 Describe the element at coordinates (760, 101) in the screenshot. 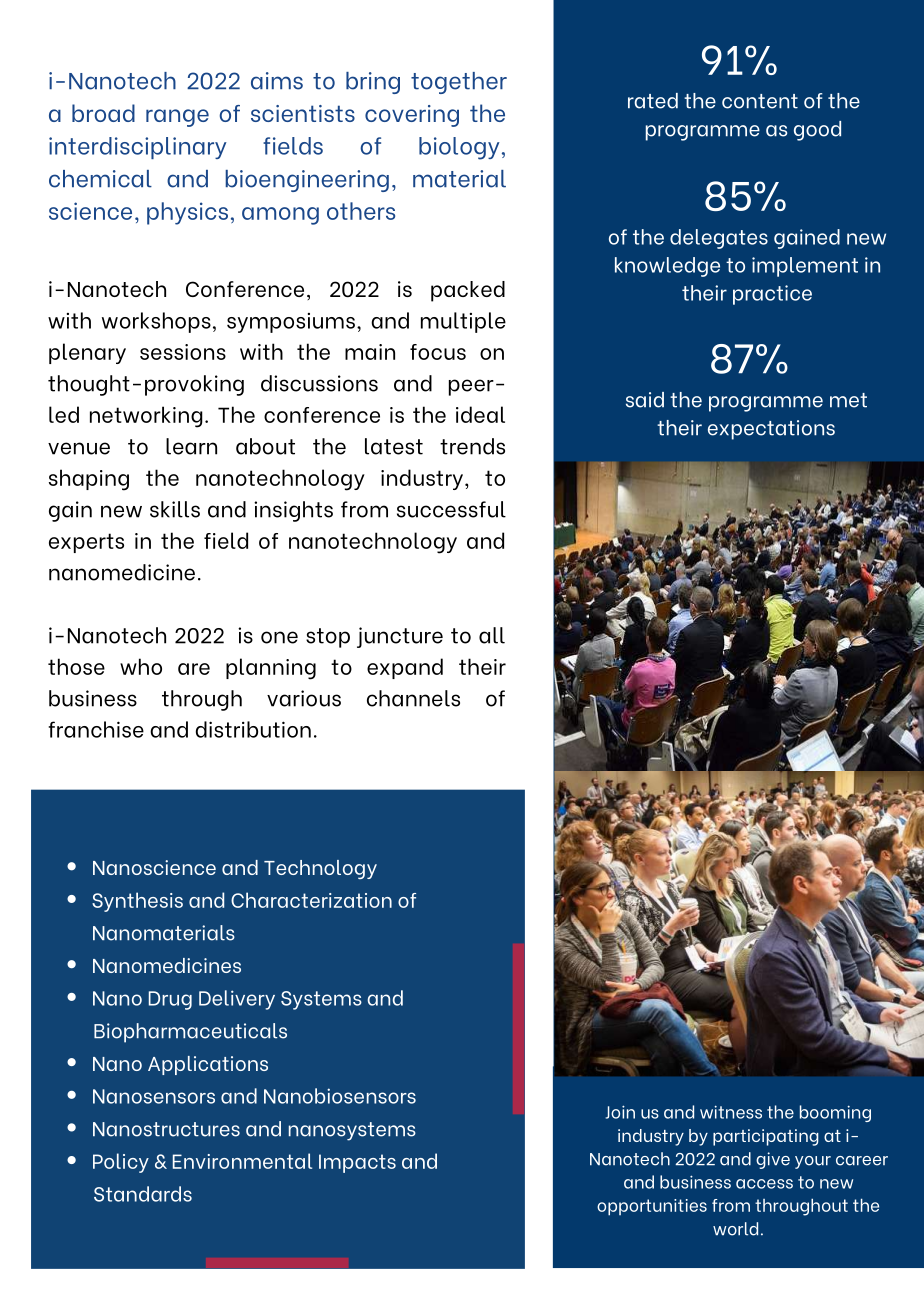

I see `content` at that location.
